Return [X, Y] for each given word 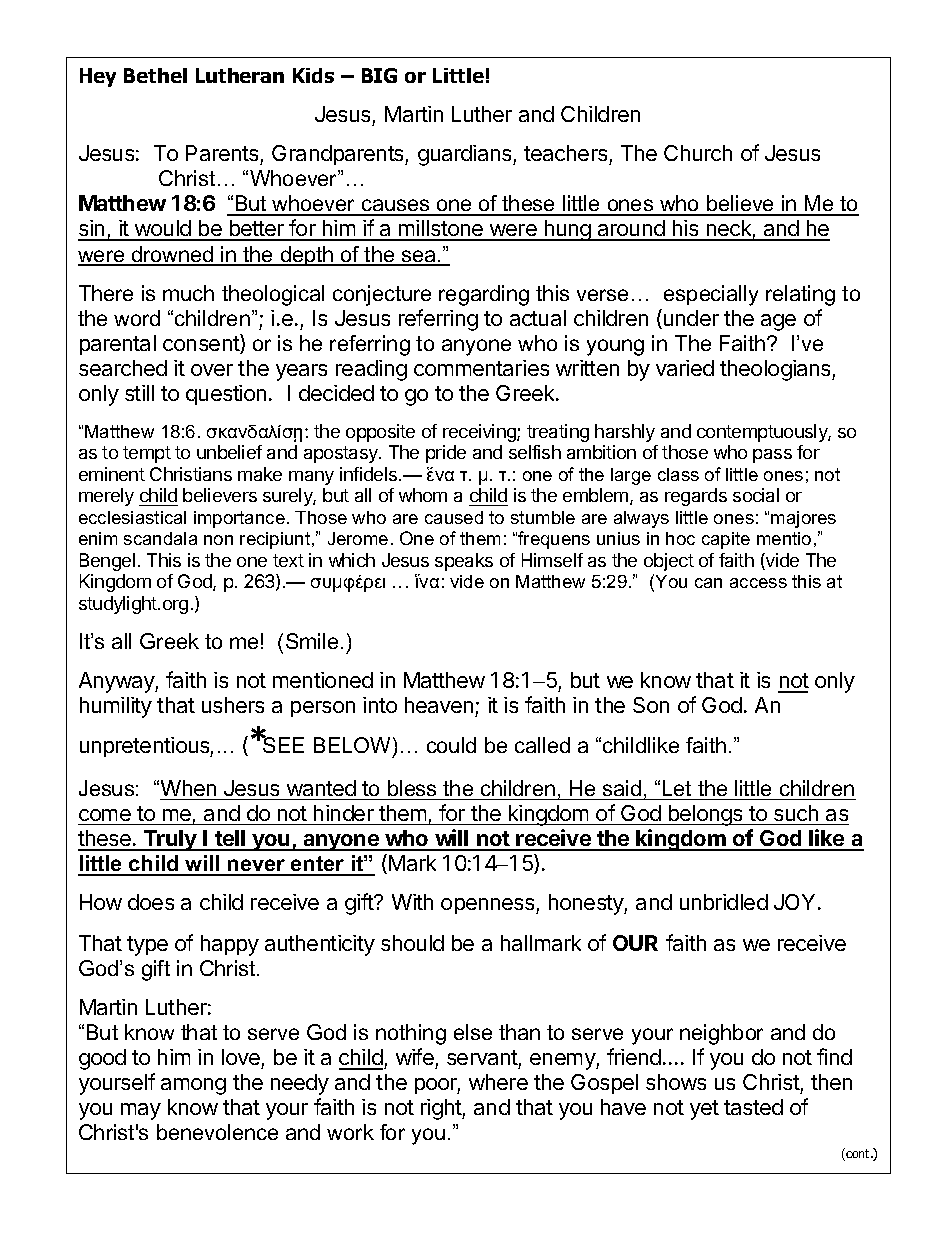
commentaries [481, 368]
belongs [705, 815]
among [193, 1086]
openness [489, 906]
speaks [464, 562]
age [778, 322]
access [758, 583]
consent [202, 345]
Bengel [107, 562]
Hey [98, 77]
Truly [170, 840]
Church [698, 153]
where [498, 1082]
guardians [466, 155]
